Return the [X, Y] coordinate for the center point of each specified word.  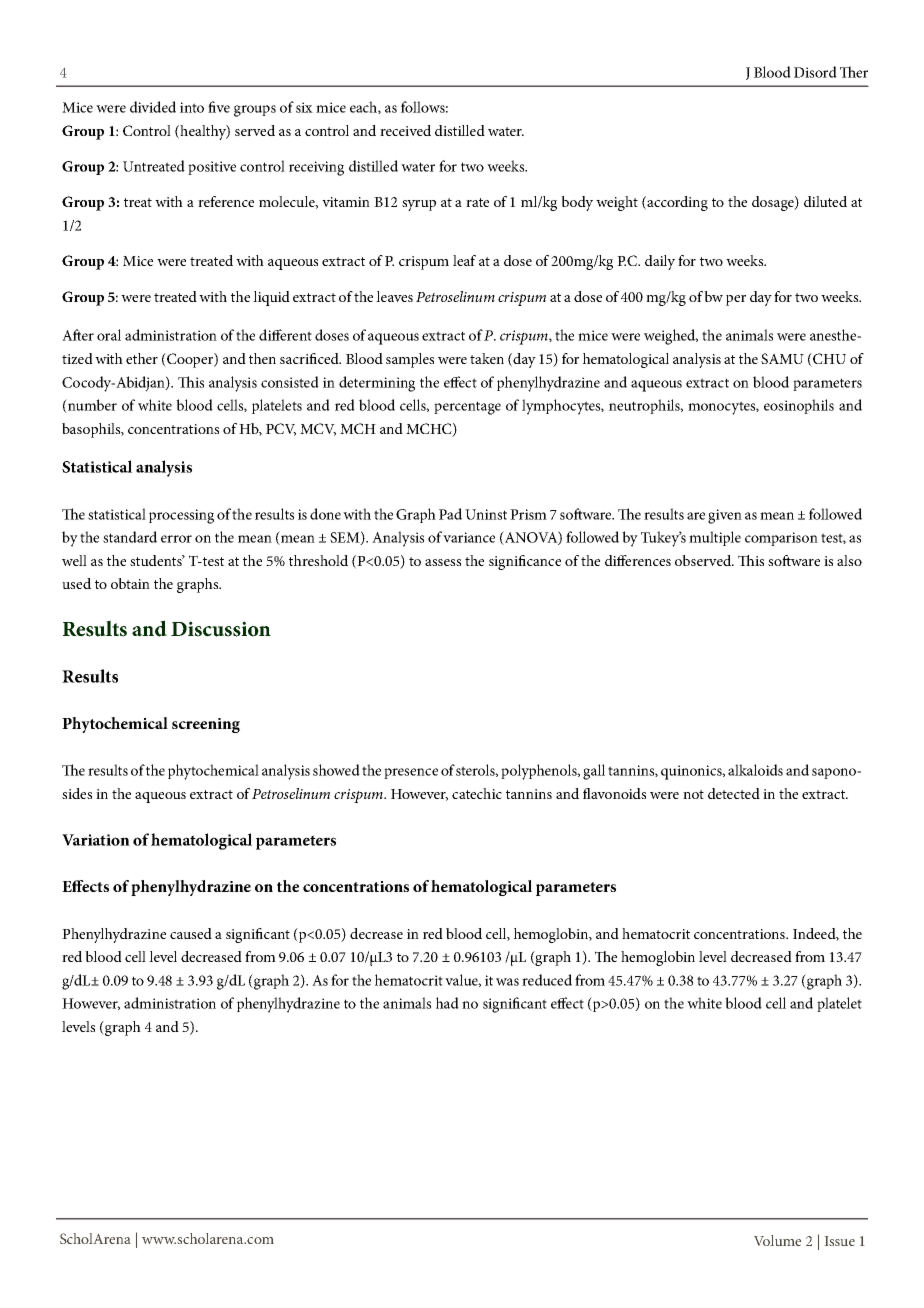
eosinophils [799, 406]
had [447, 1003]
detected [734, 793]
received [405, 130]
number [91, 406]
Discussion [221, 629]
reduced [547, 980]
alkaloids [755, 770]
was [507, 982]
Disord [815, 72]
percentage [467, 408]
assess [443, 562]
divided [153, 107]
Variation [96, 840]
